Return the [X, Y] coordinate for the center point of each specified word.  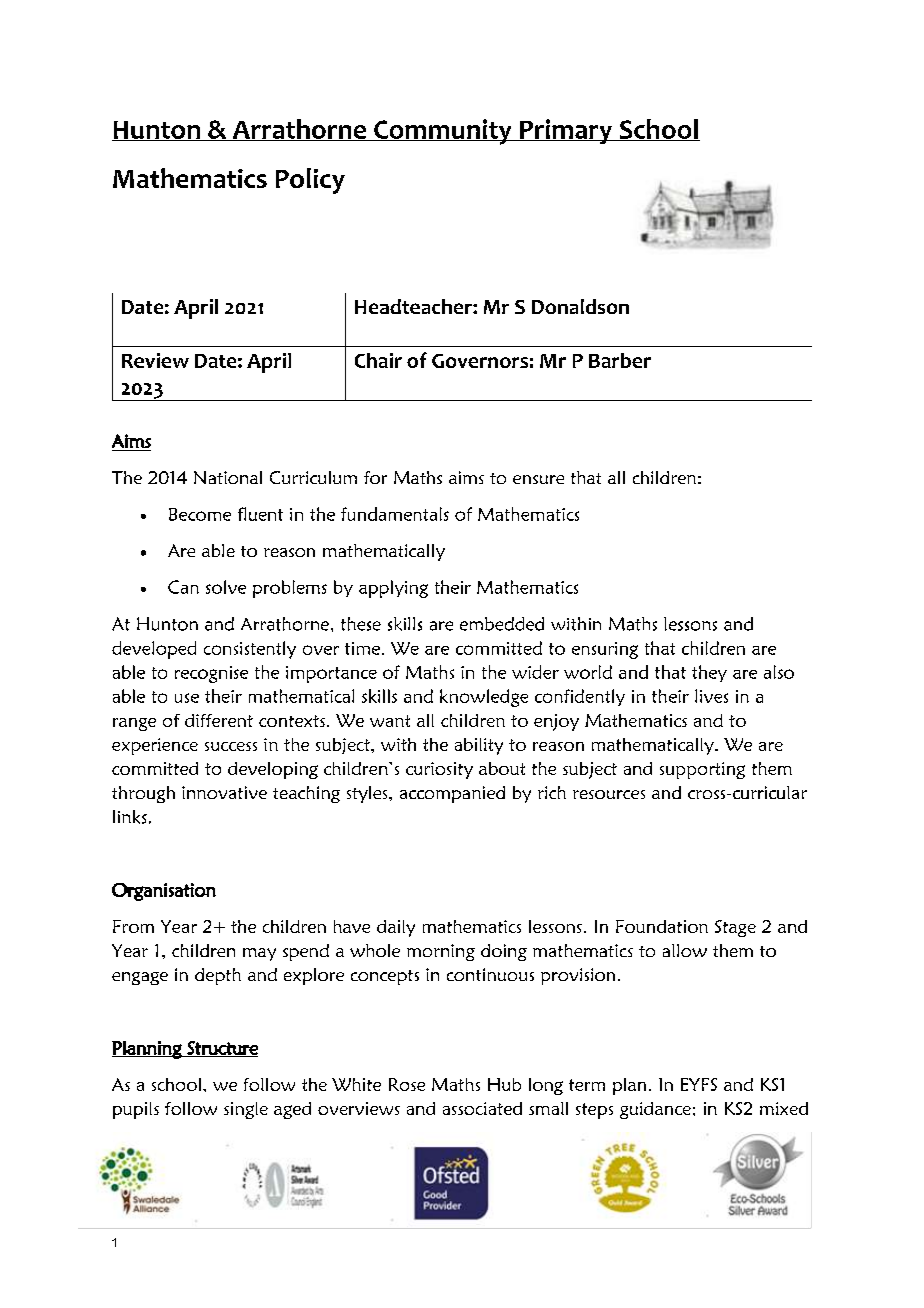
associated [482, 1108]
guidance [655, 1110]
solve [226, 587]
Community [443, 132]
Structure [221, 1049]
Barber [620, 360]
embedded [502, 624]
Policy [310, 181]
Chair [378, 360]
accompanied [452, 794]
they [709, 673]
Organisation [164, 892]
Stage [735, 928]
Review [155, 360]
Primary [566, 131]
